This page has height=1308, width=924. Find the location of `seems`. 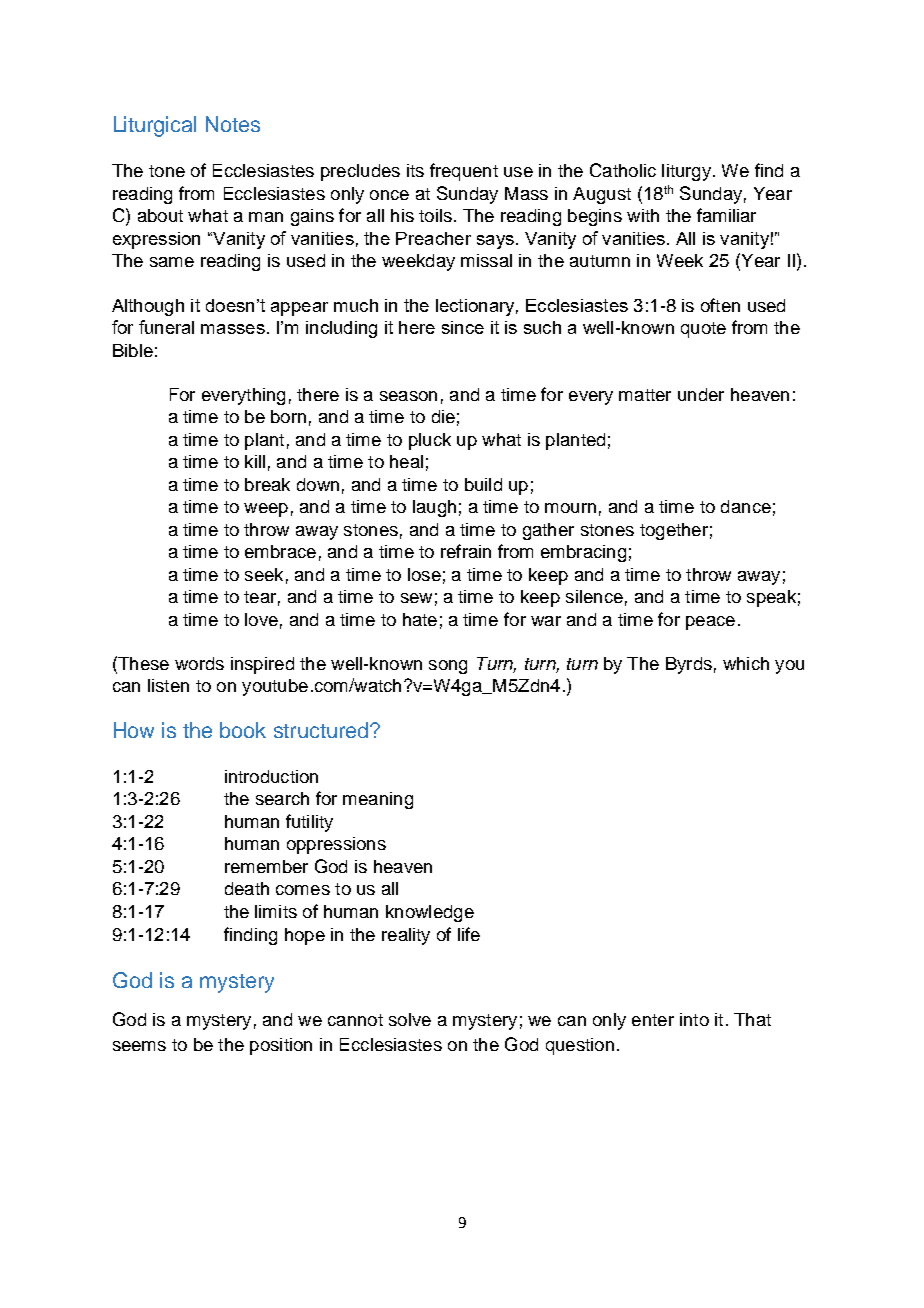

seems is located at coordinates (139, 1046).
